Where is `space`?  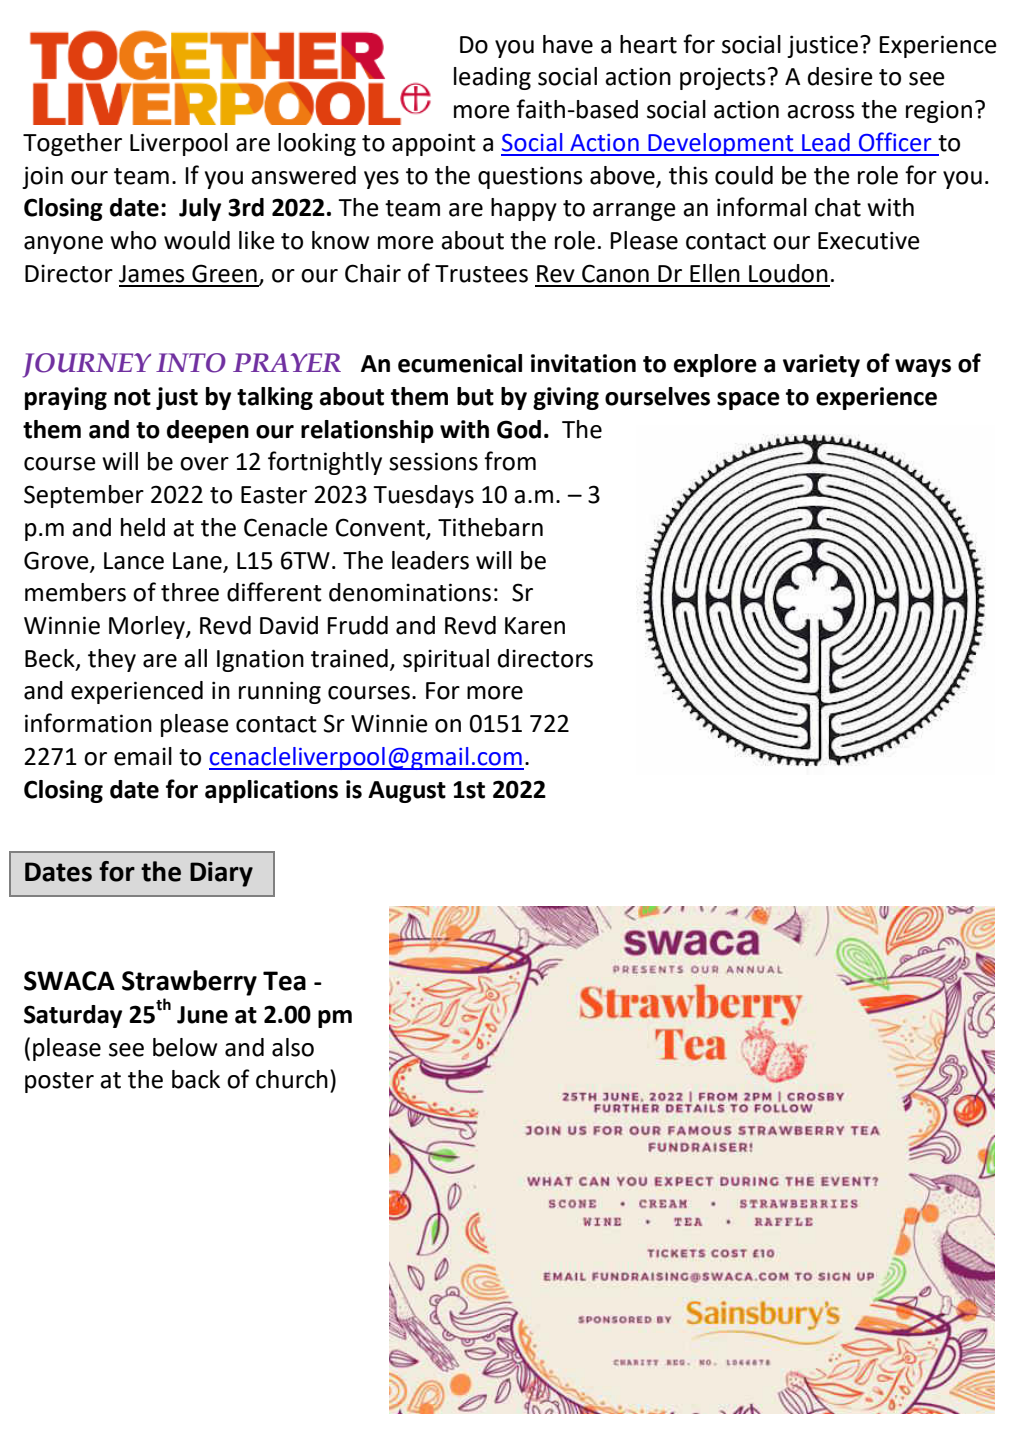 space is located at coordinates (748, 401).
